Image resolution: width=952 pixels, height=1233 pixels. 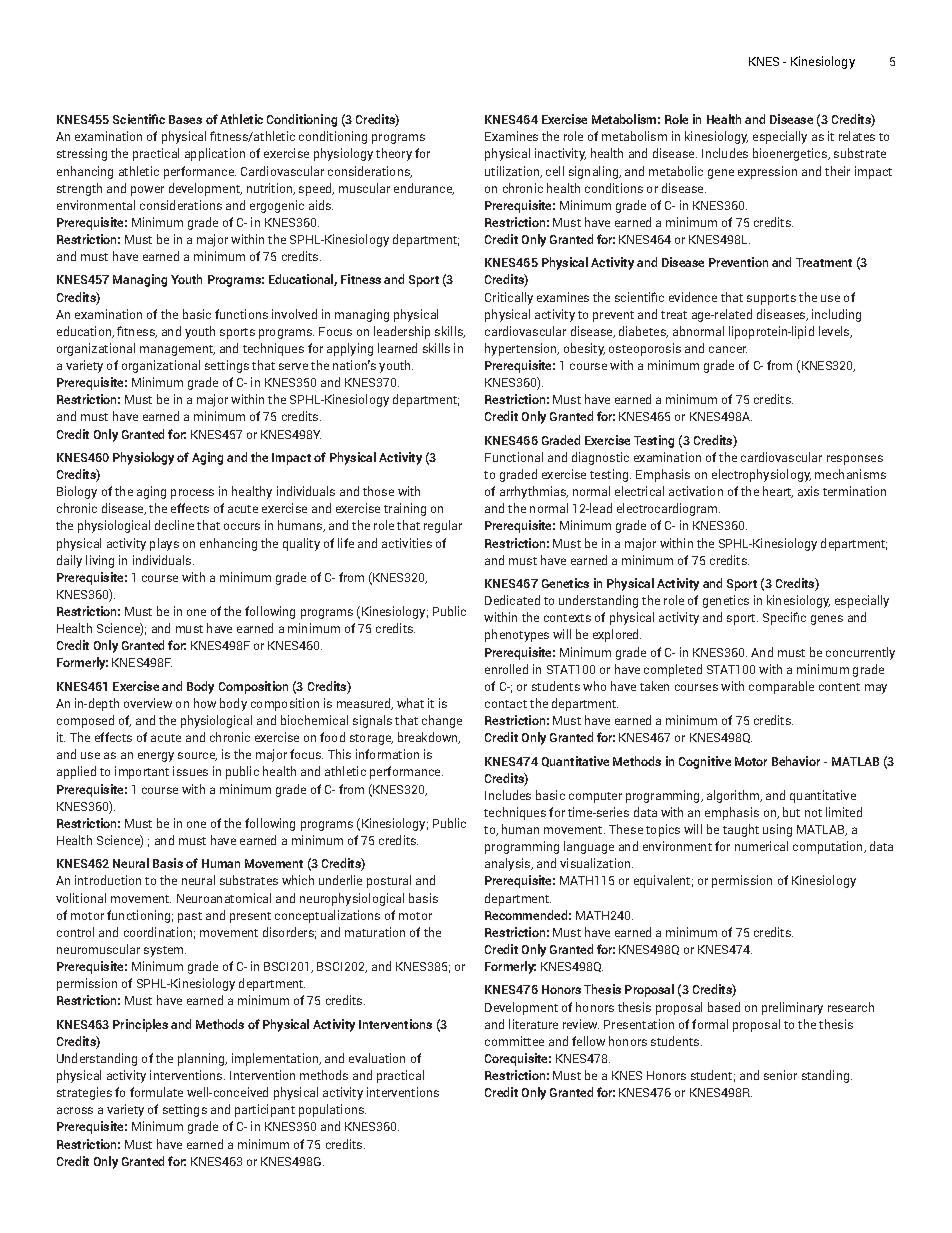 I want to click on concurrently, so click(x=860, y=653).
